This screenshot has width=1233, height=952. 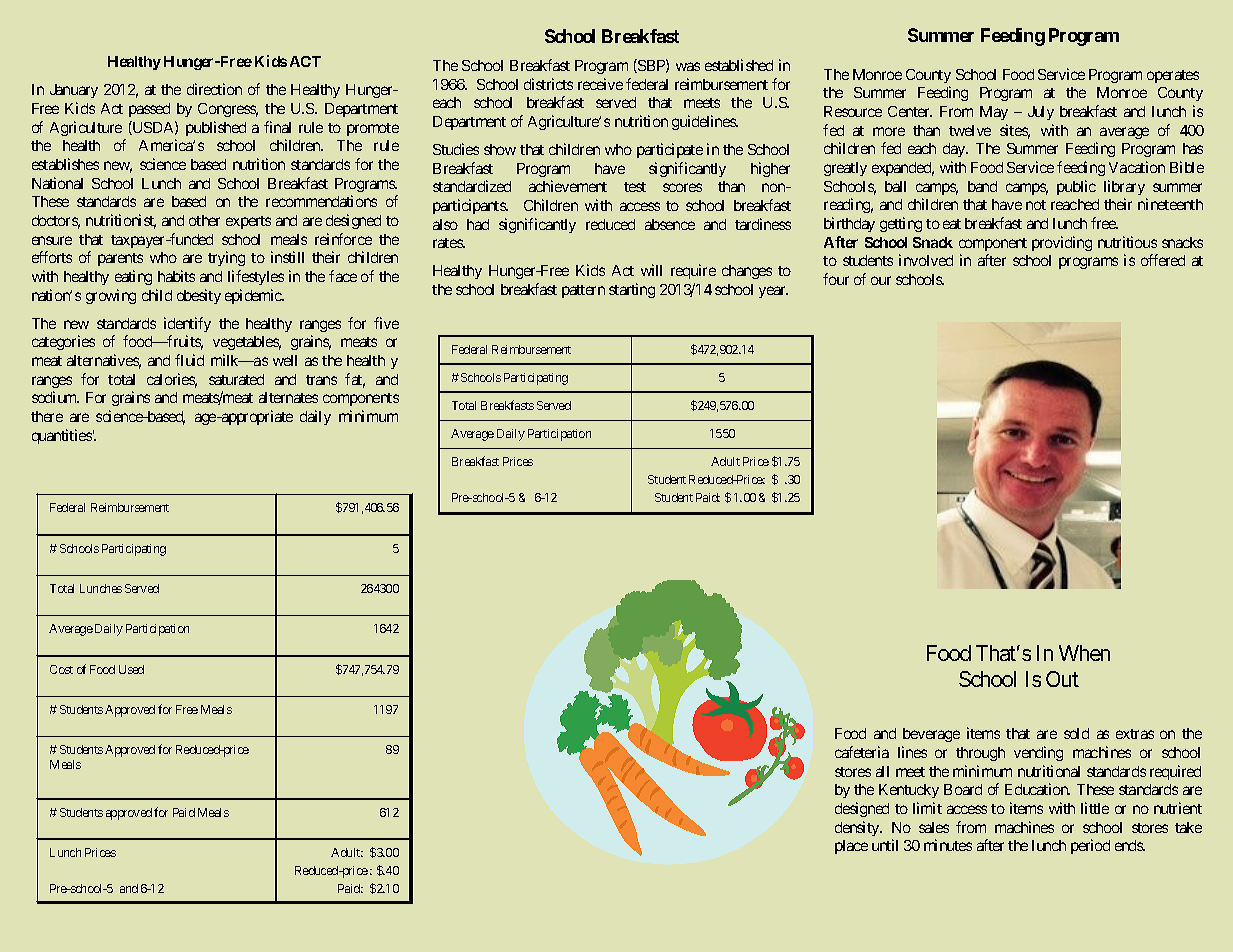 What do you see at coordinates (836, 279) in the screenshot?
I see `four` at bounding box center [836, 279].
